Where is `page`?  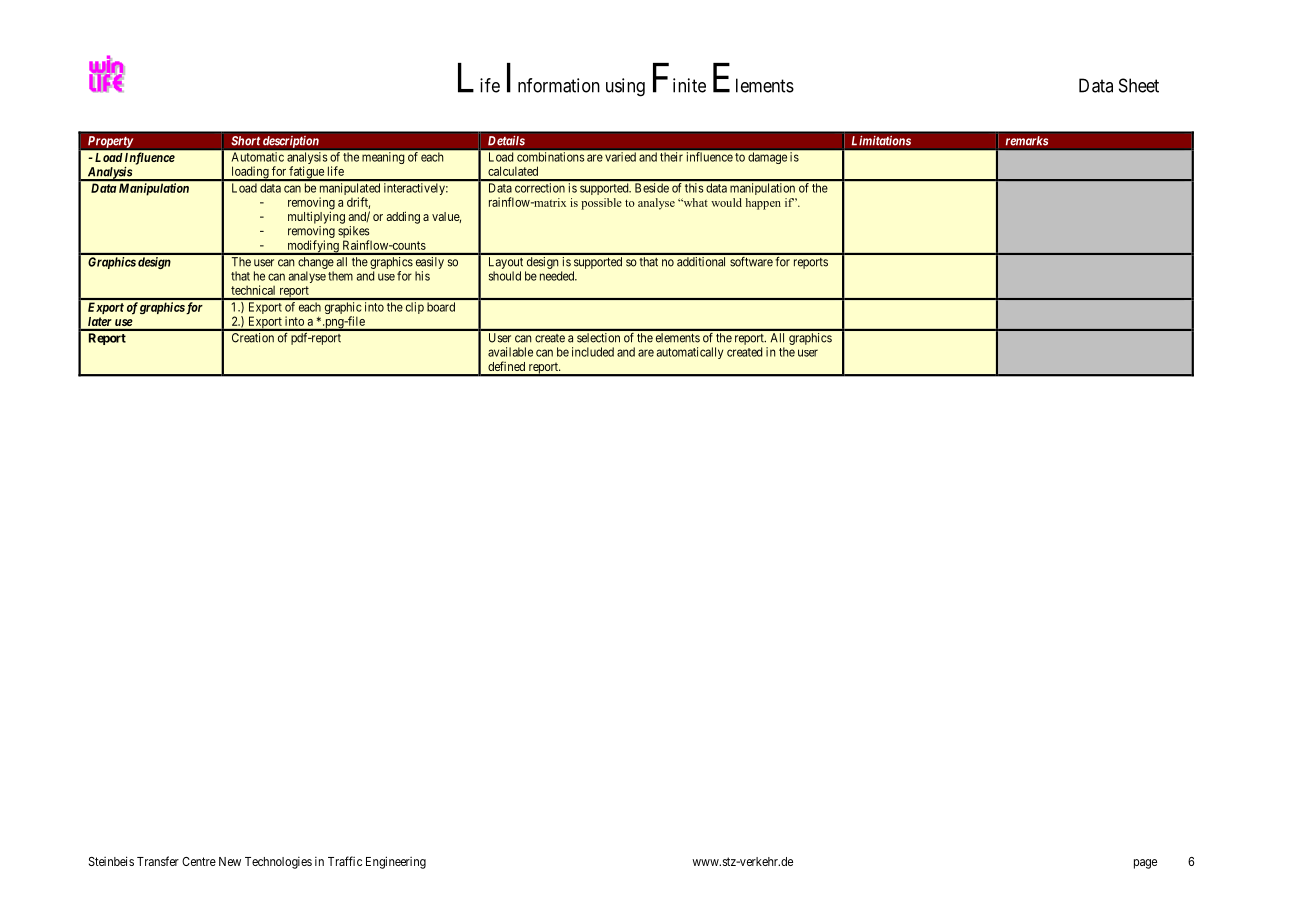 page is located at coordinates (1145, 864).
